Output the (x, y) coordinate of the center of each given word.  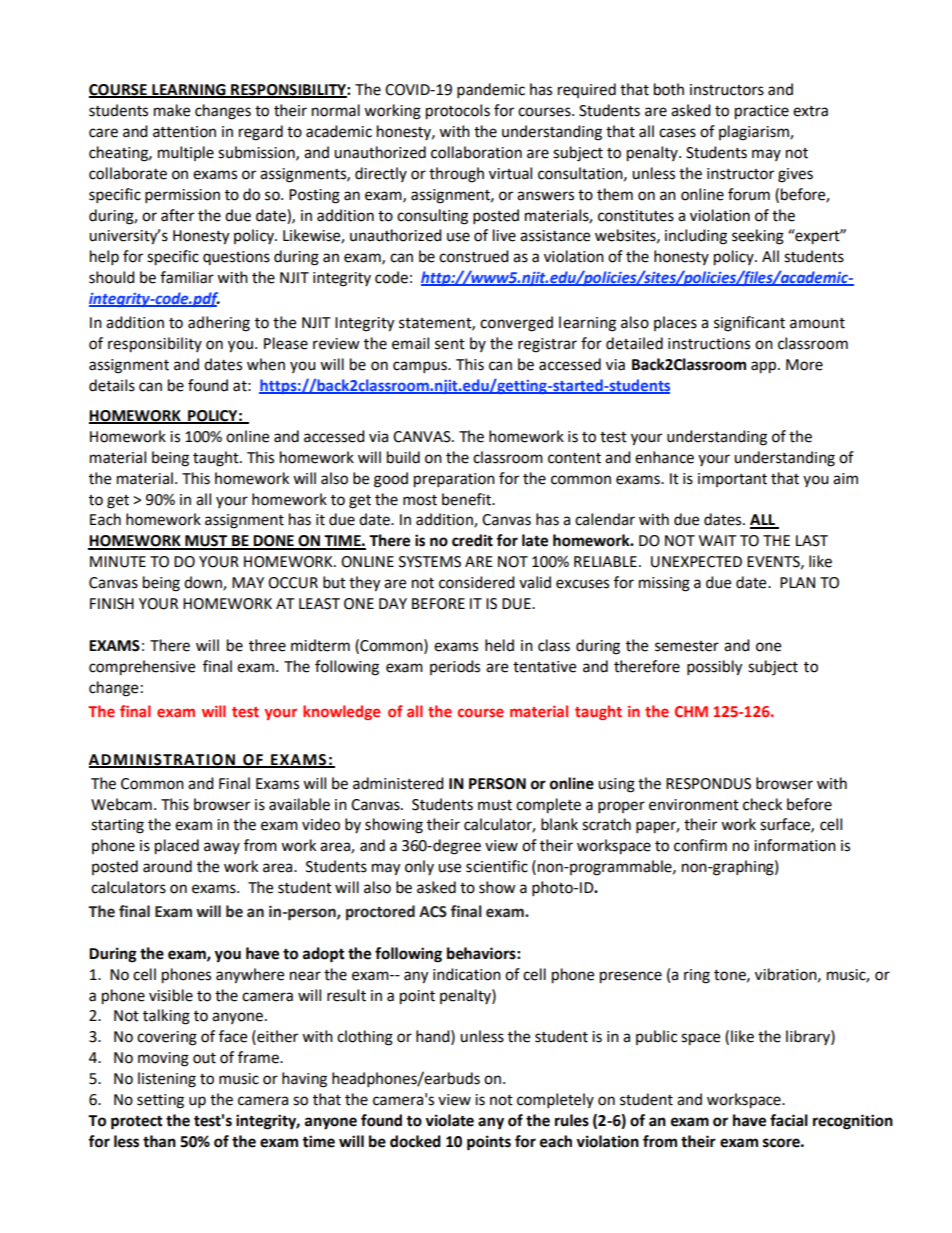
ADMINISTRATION (163, 760)
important (732, 480)
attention (184, 132)
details (112, 385)
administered (398, 783)
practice (762, 112)
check (762, 804)
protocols (458, 112)
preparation (454, 480)
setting (160, 1101)
